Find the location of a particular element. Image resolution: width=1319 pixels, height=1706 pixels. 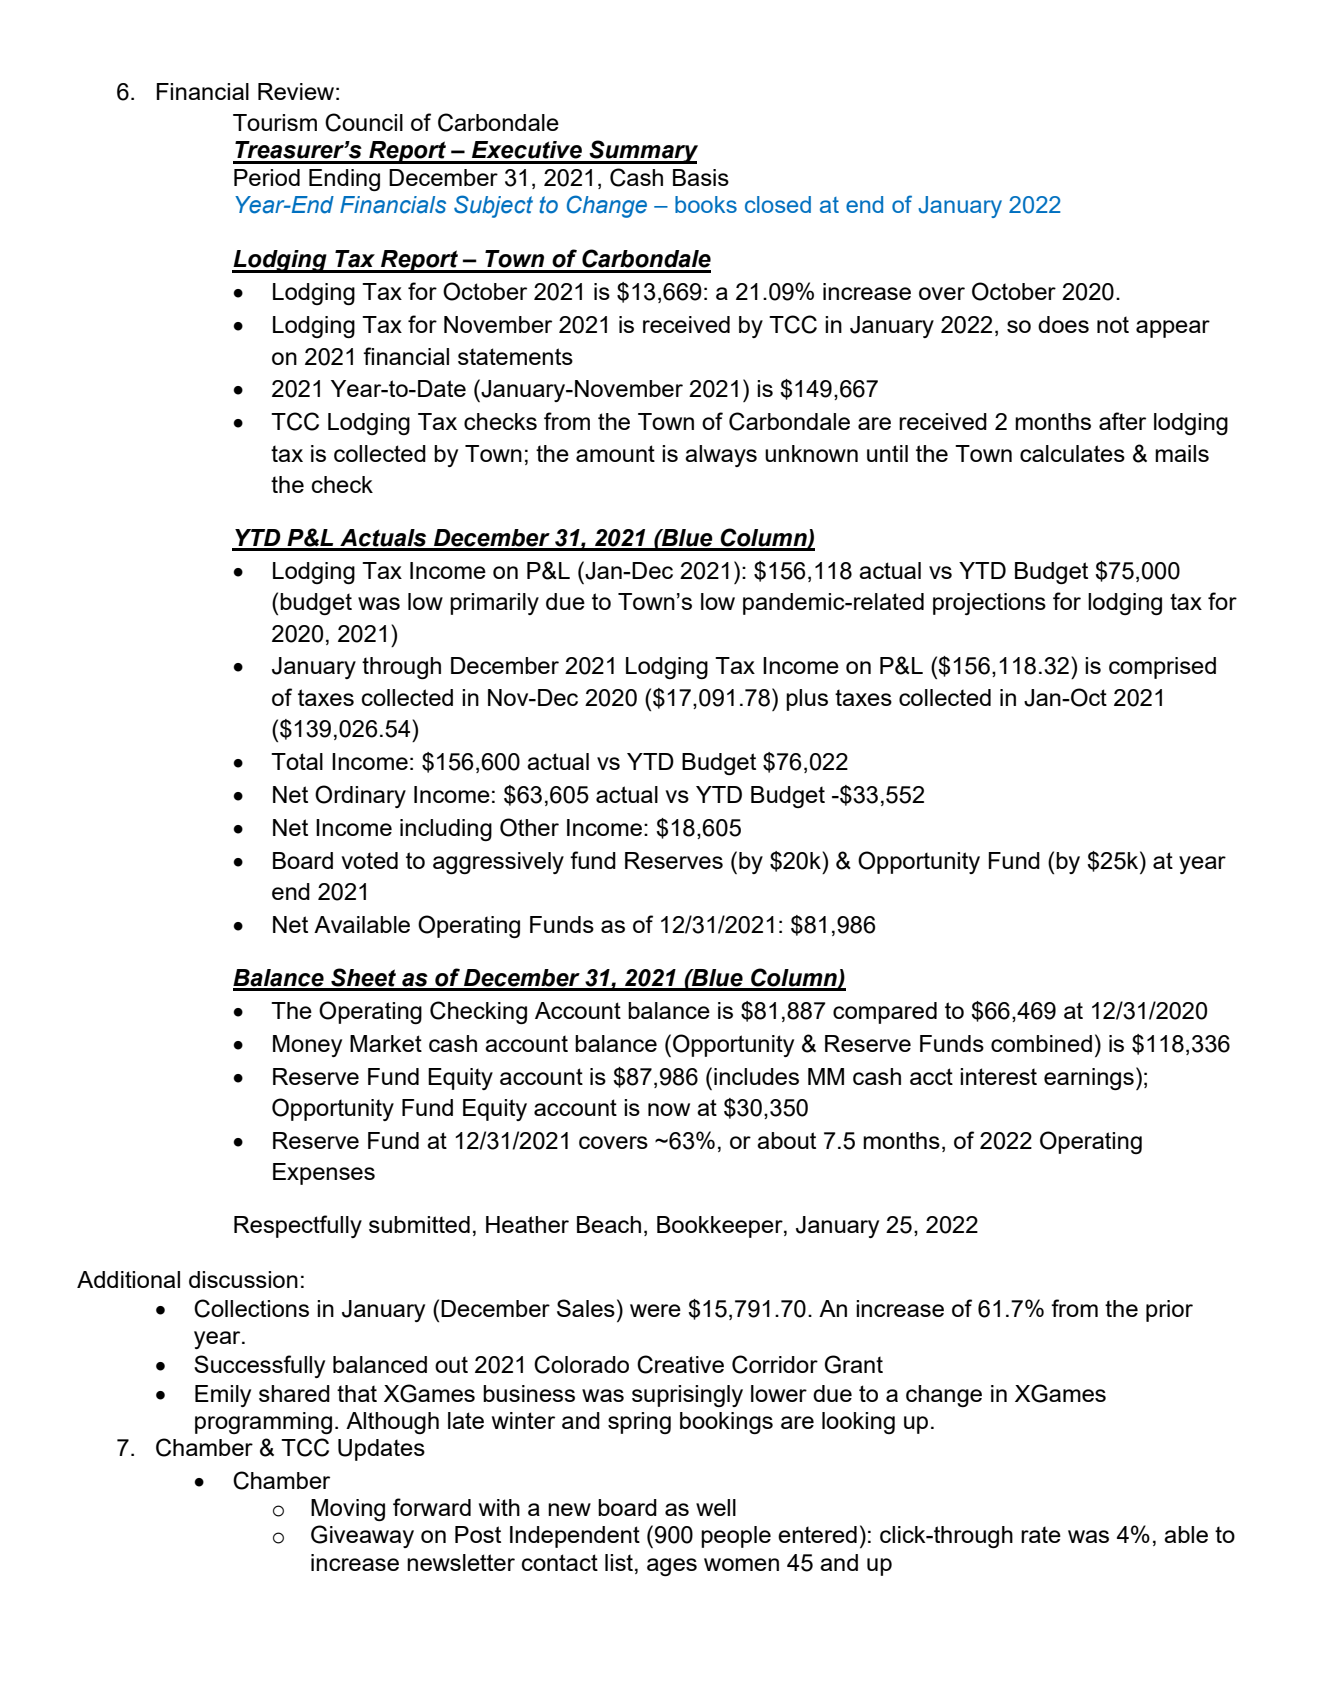

does is located at coordinates (1063, 324).
